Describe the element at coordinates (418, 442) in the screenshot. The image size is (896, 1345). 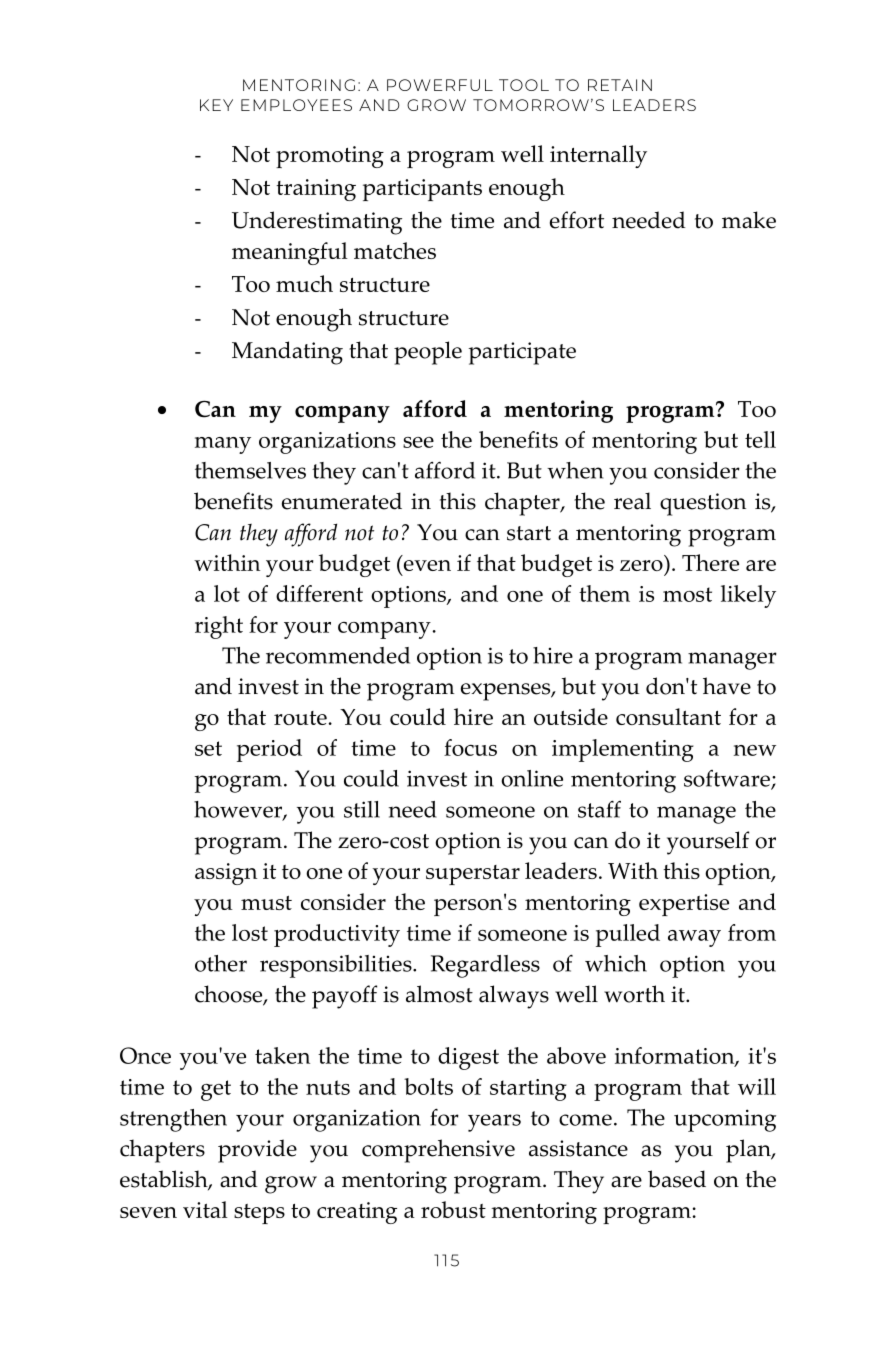
I see `see` at that location.
